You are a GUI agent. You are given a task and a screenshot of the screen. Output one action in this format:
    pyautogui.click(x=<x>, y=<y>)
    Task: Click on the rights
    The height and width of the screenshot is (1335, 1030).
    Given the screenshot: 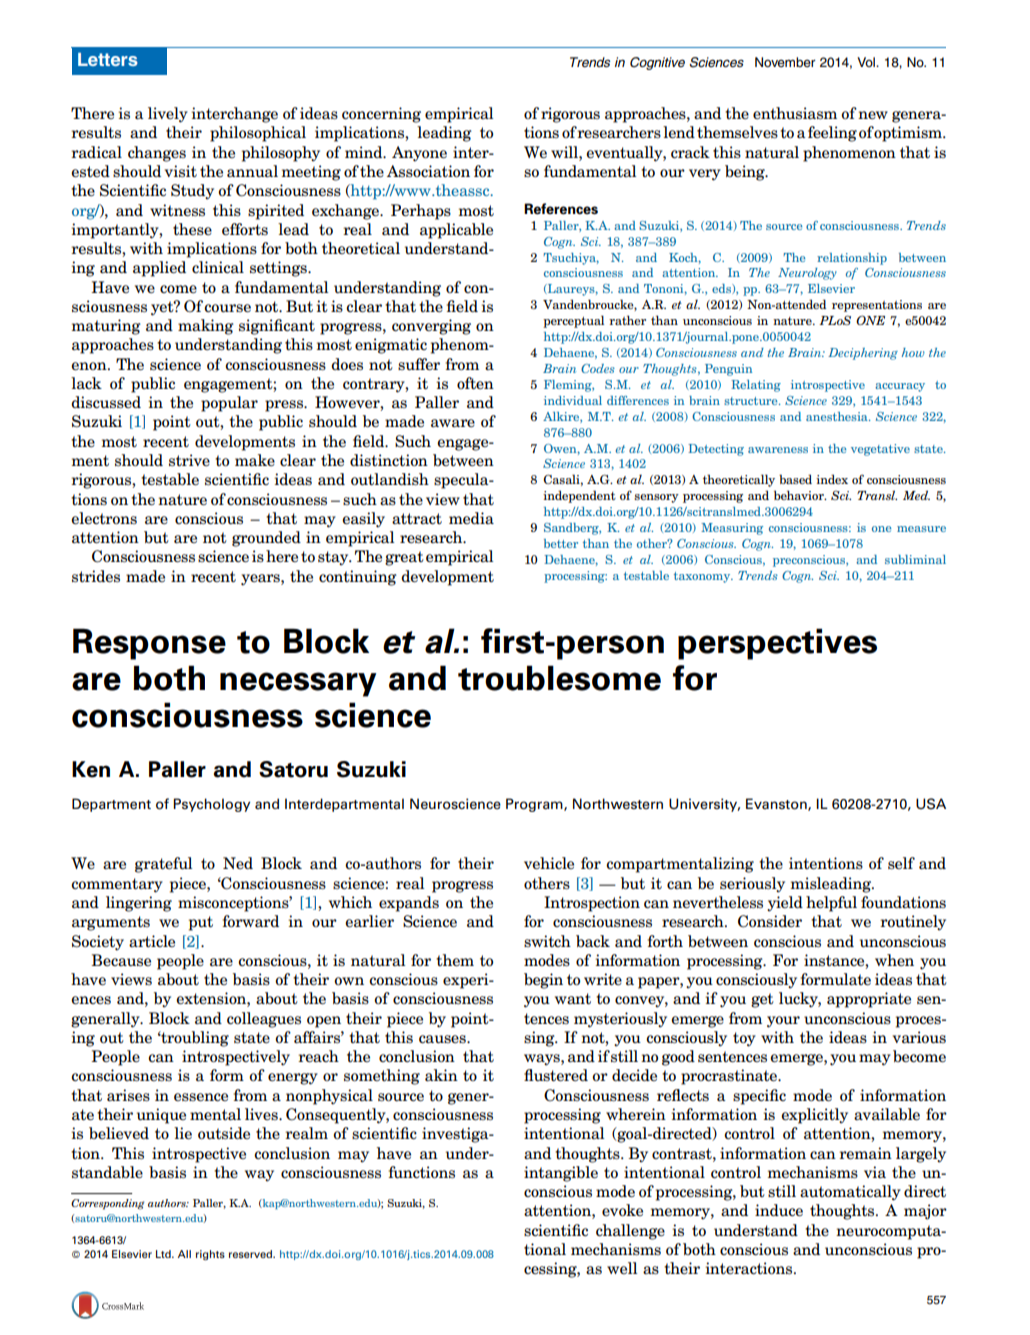 What is the action you would take?
    pyautogui.click(x=210, y=1255)
